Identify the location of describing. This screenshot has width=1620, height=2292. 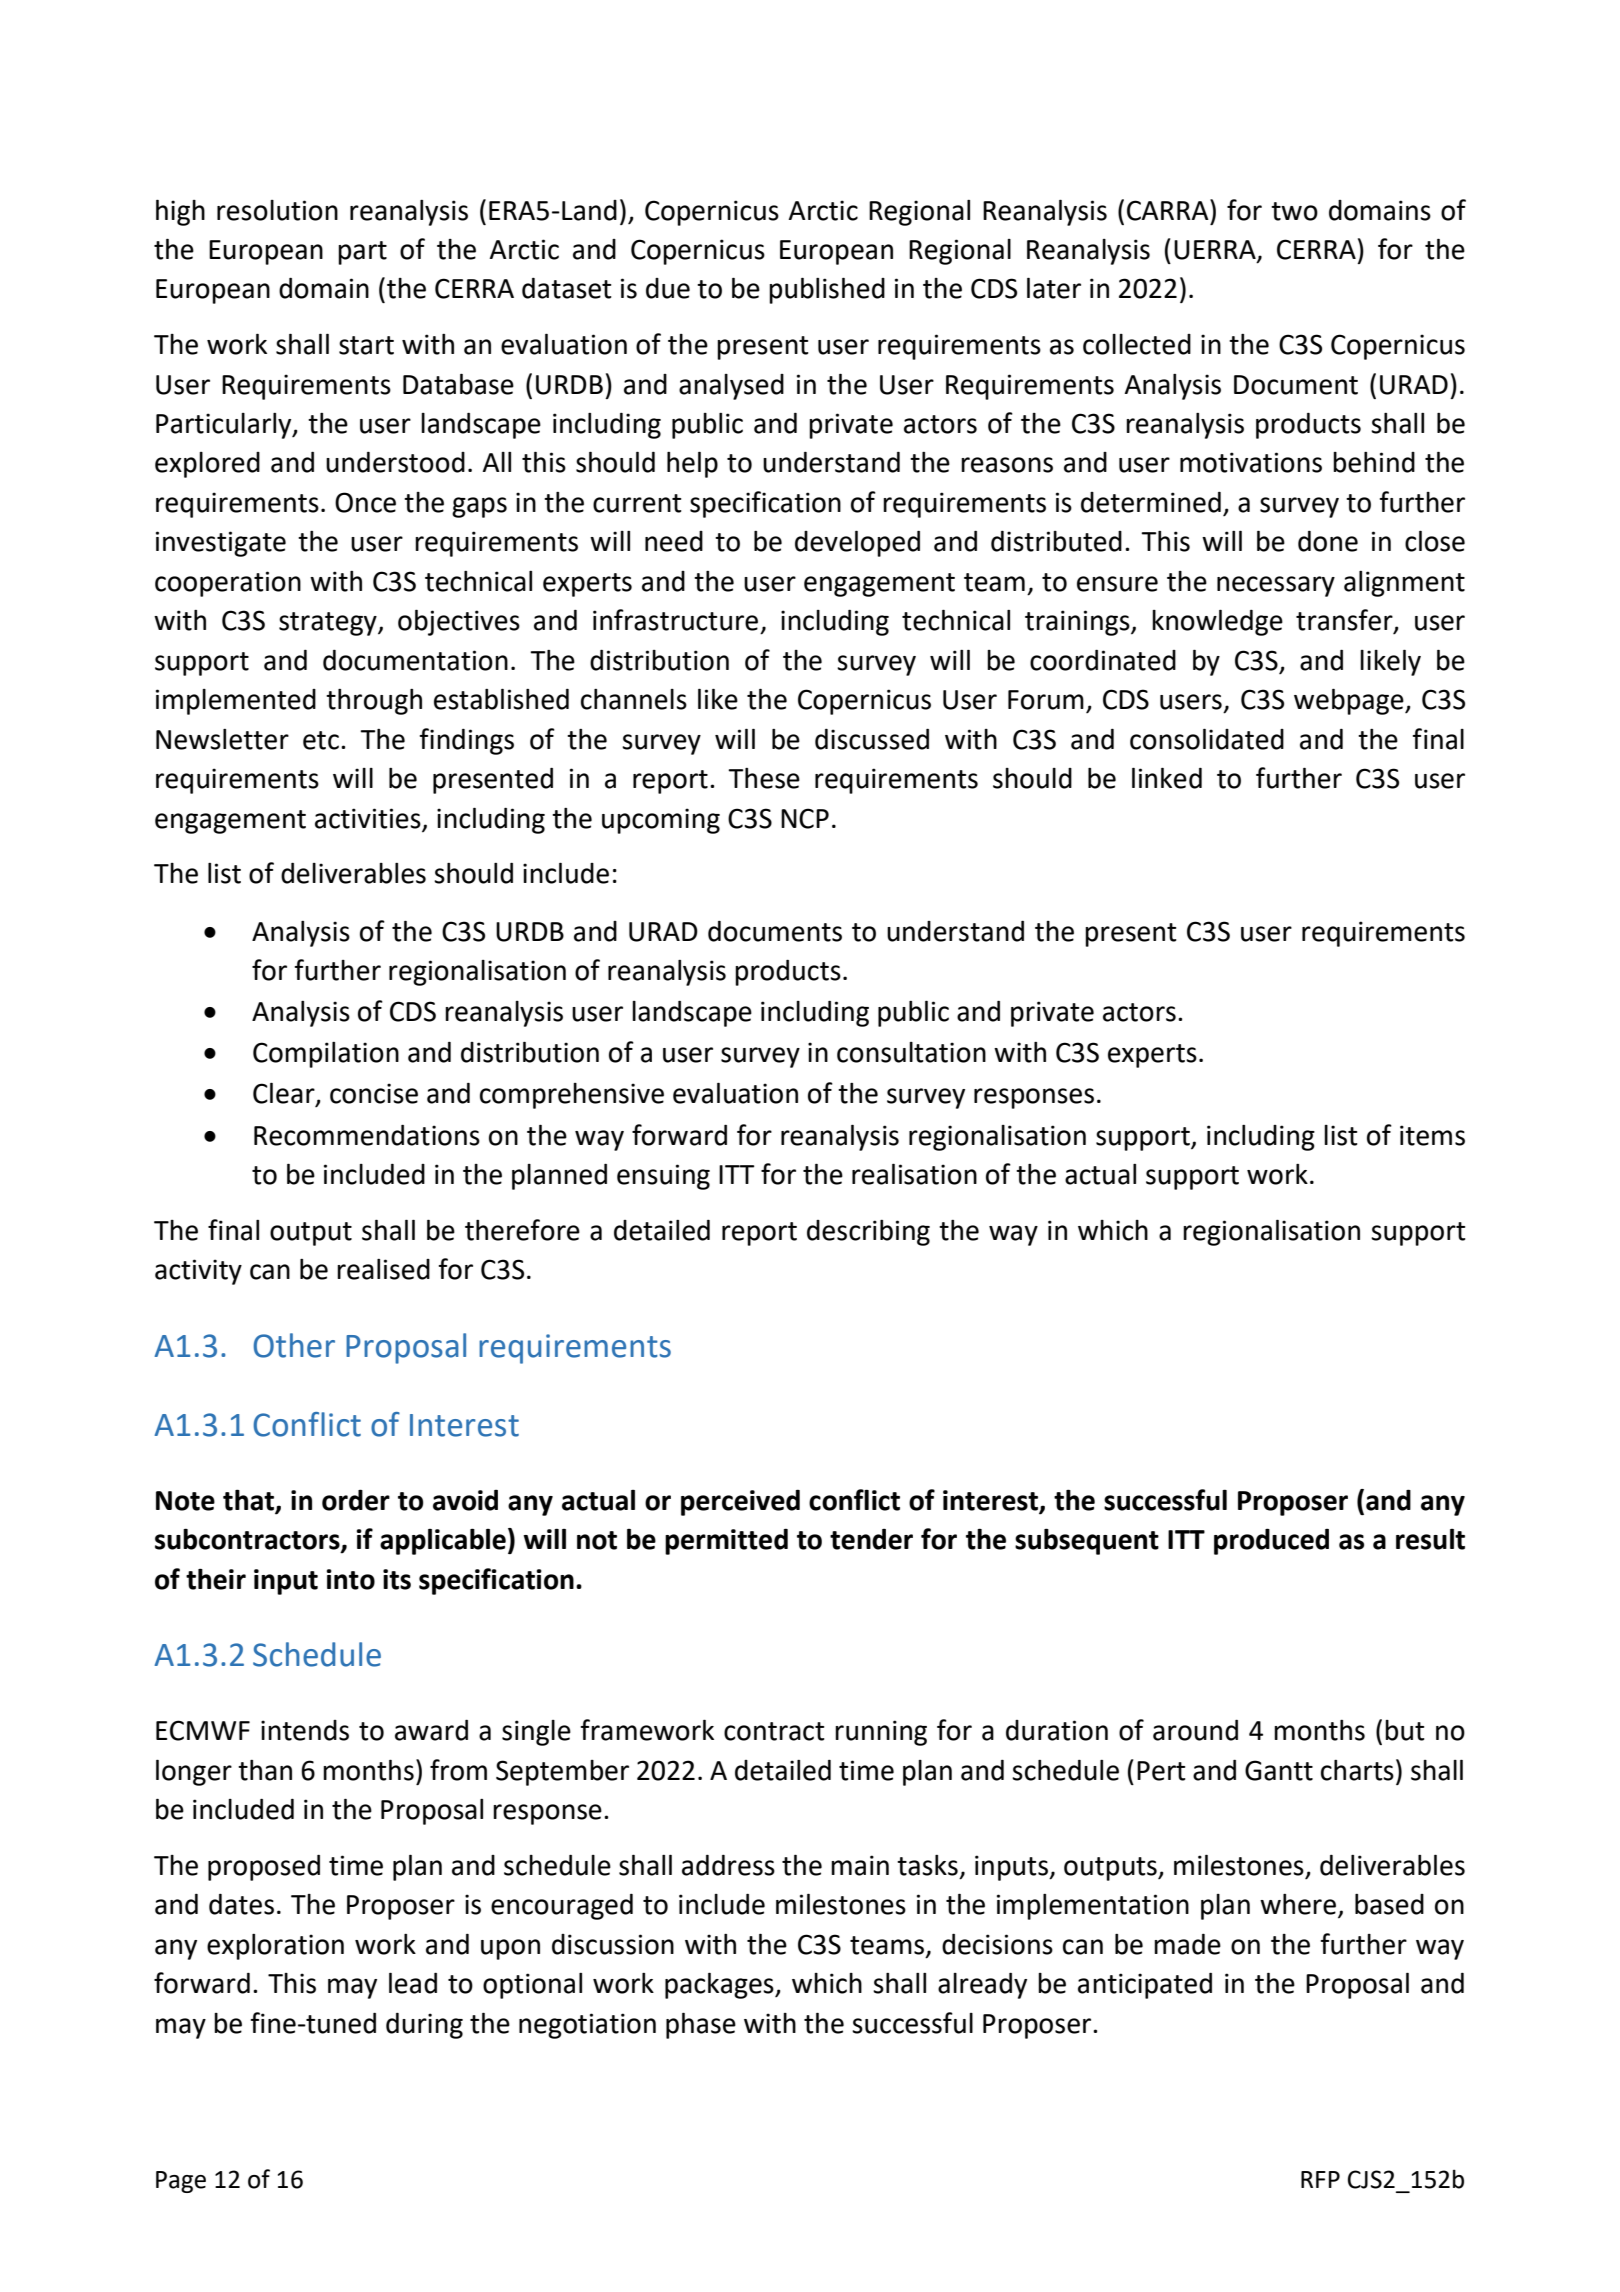
(868, 1233).
